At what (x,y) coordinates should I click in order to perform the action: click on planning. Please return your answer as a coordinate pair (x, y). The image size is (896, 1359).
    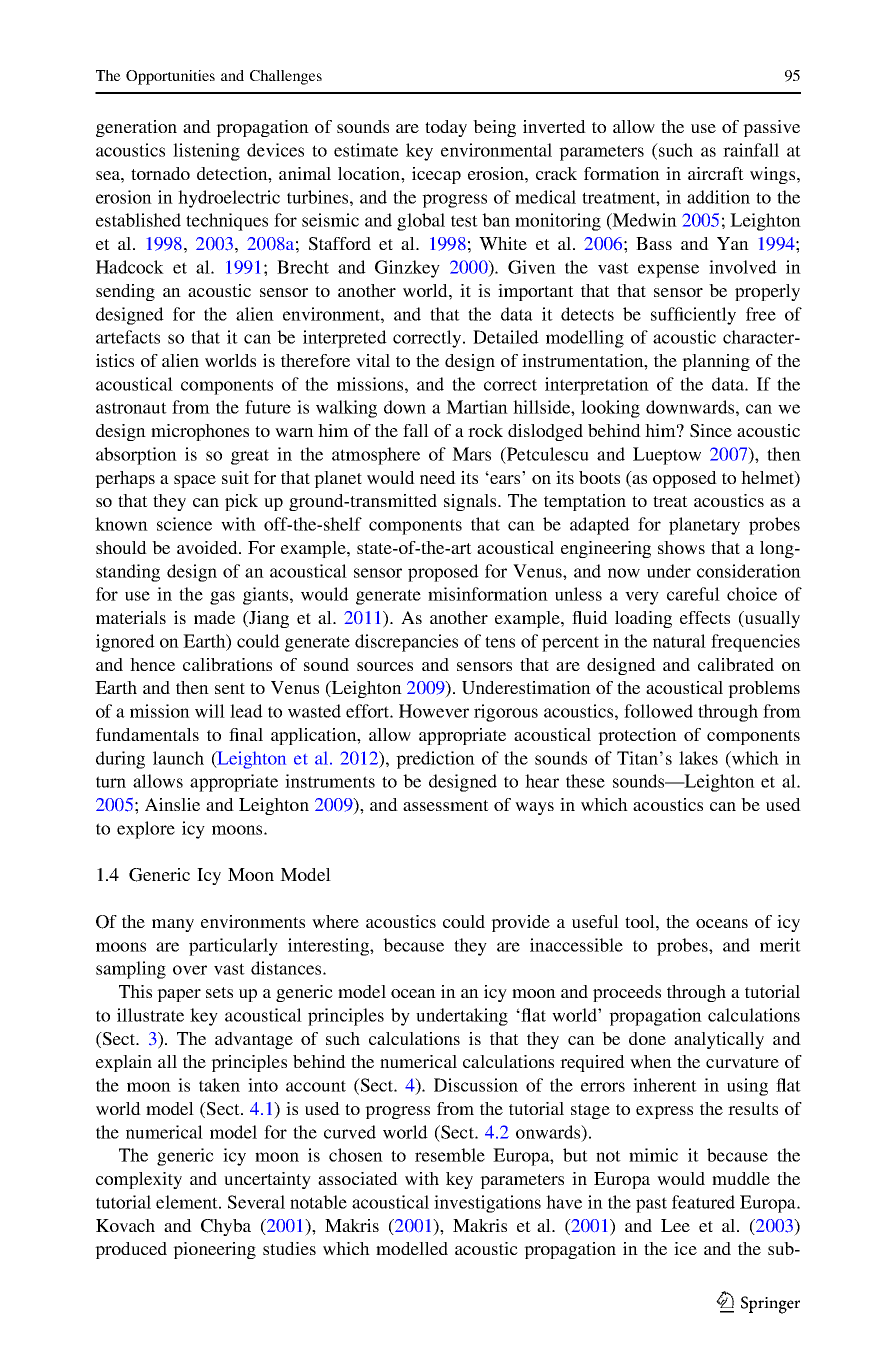
    Looking at the image, I should click on (716, 362).
